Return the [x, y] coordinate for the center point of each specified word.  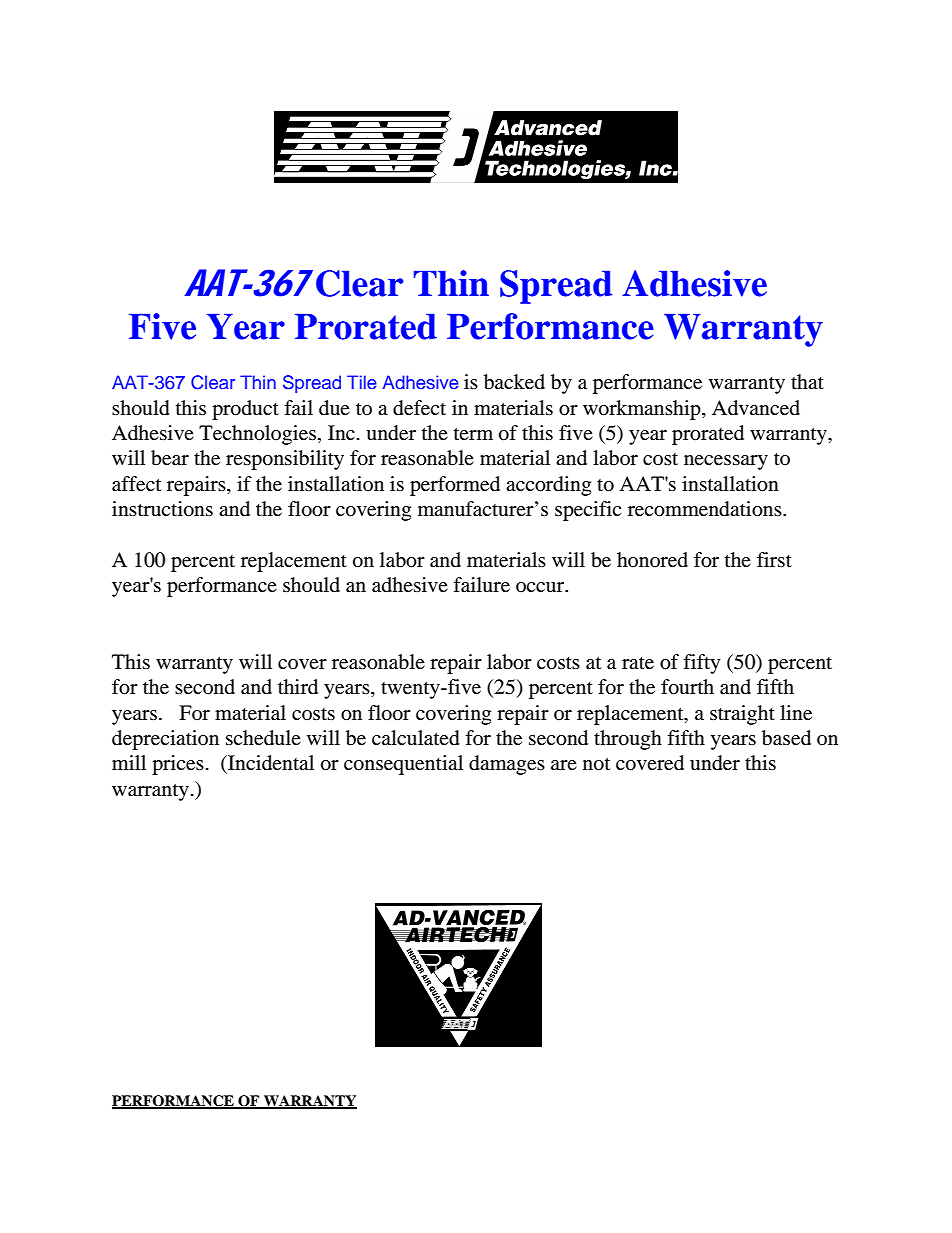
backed [514, 382]
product [245, 410]
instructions [162, 509]
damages [507, 765]
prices [178, 765]
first [774, 559]
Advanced [756, 408]
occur [541, 587]
